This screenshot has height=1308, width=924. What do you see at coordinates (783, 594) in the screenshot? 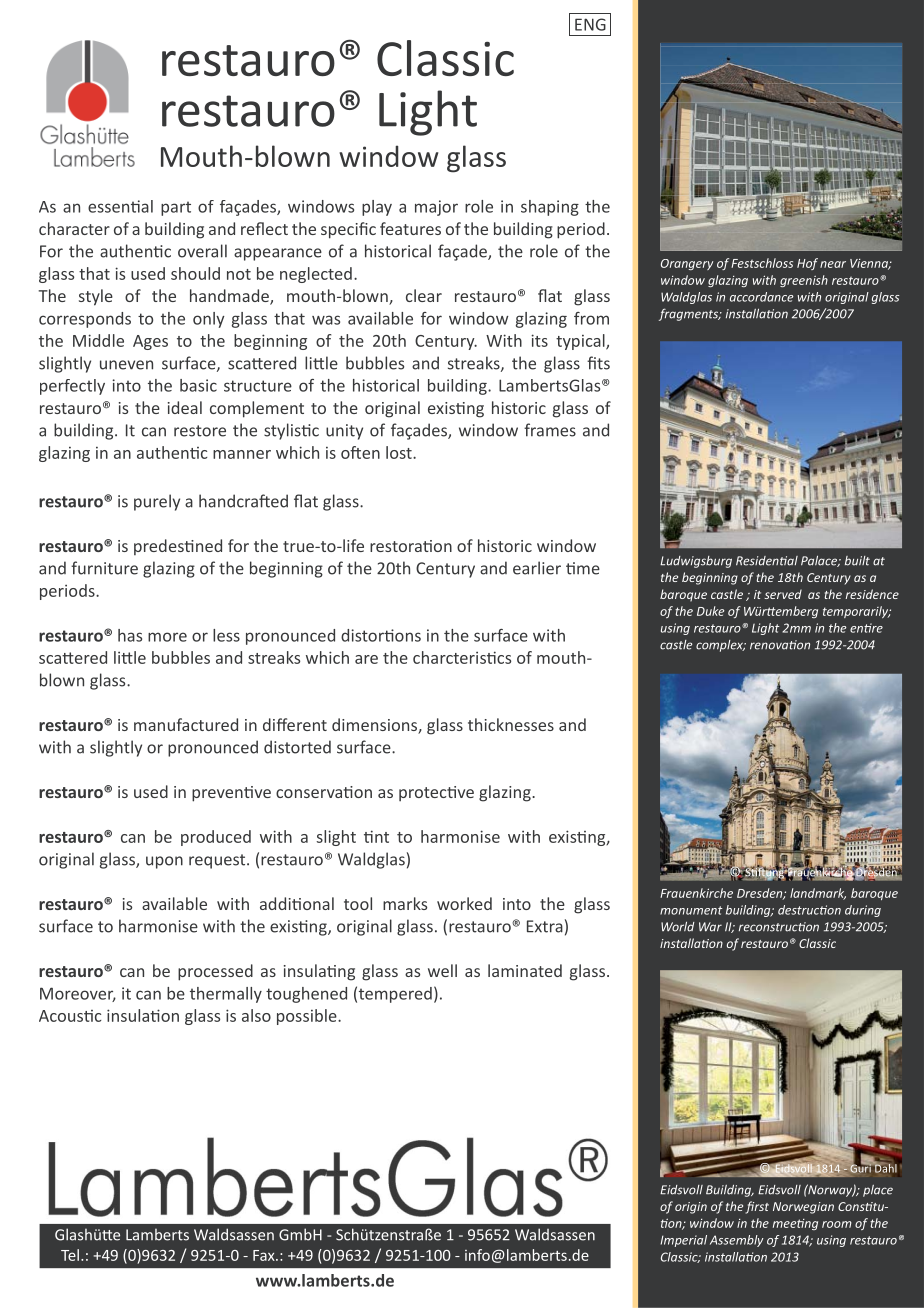
I see `served` at bounding box center [783, 594].
